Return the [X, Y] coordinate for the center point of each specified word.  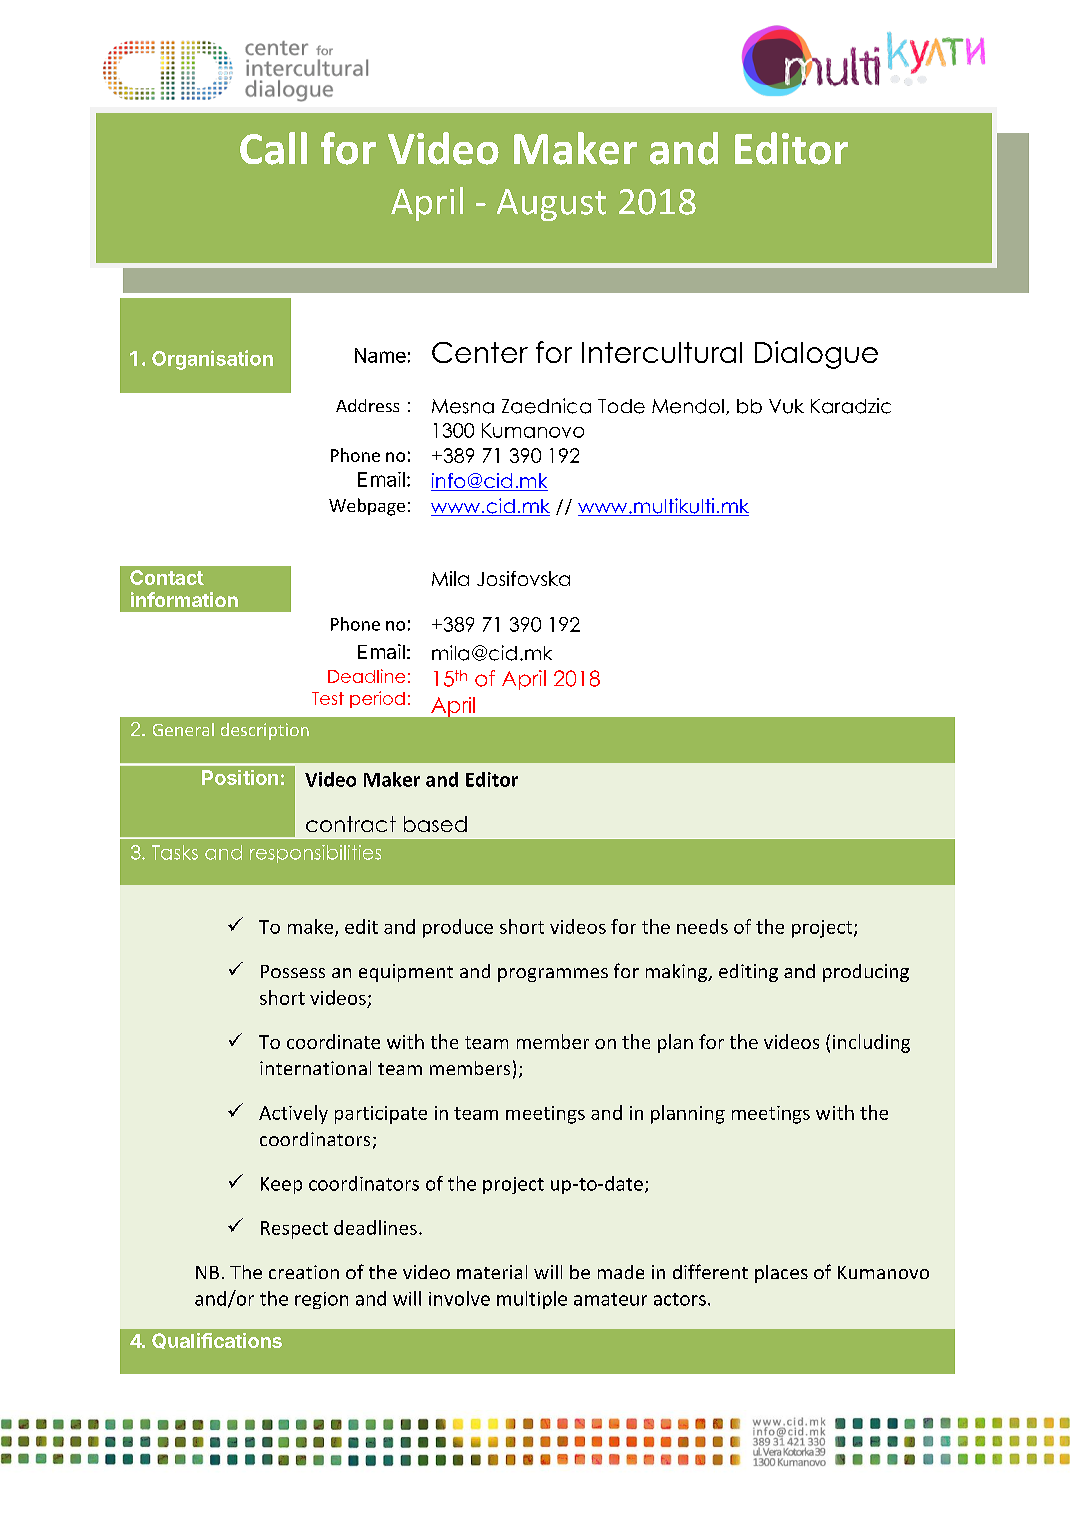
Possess [293, 971]
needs [702, 926]
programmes [553, 975]
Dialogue [816, 355]
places [781, 1274]
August [551, 205]
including [871, 1043]
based [435, 824]
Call [273, 148]
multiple [532, 1300]
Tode [621, 406]
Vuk [786, 406]
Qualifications [217, 1341]
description [265, 731]
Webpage [367, 507]
